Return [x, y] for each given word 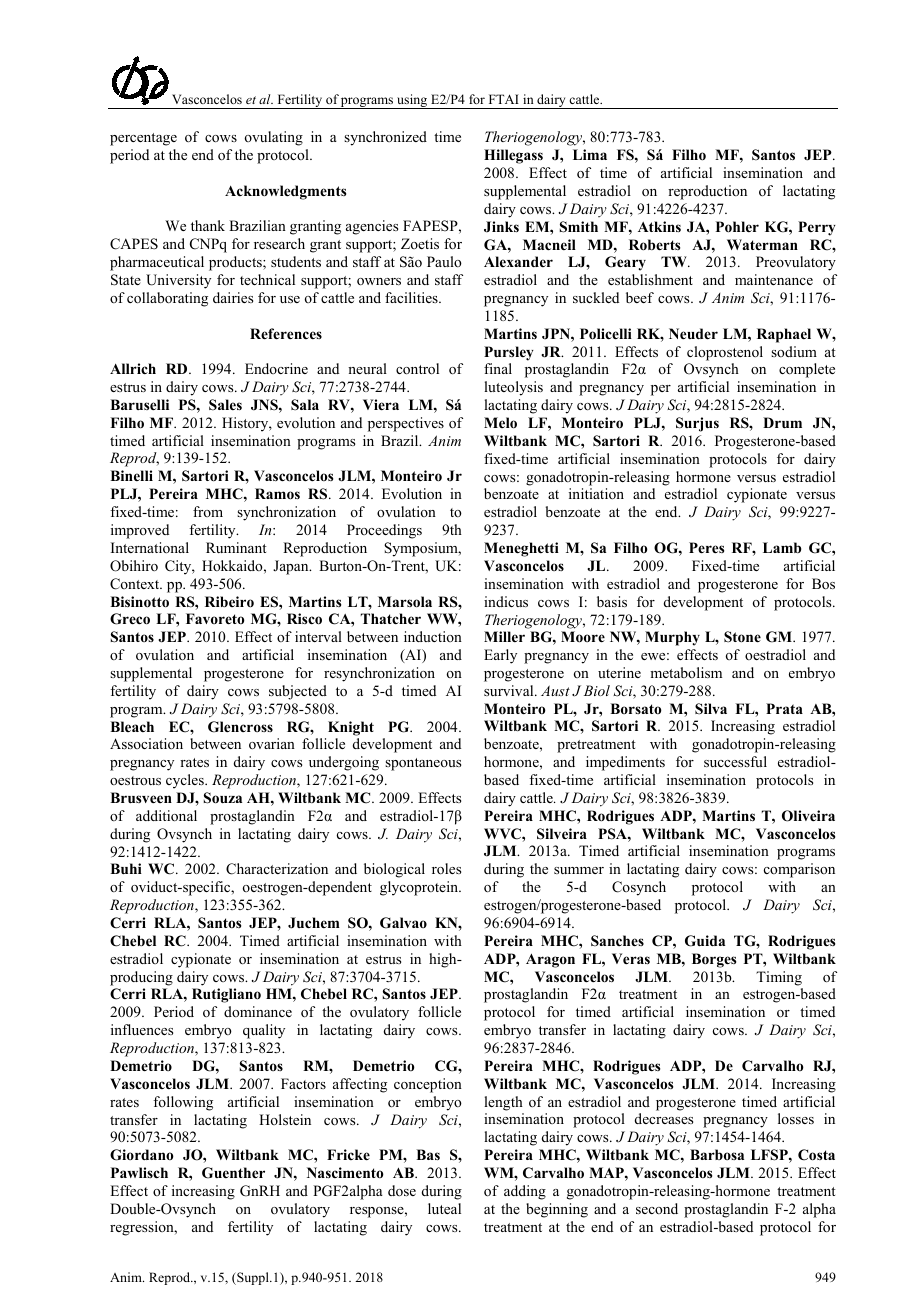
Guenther [233, 1173]
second [657, 1208]
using [412, 101]
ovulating [274, 138]
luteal [444, 1208]
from [208, 511]
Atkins [659, 226]
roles [446, 869]
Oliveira [808, 816]
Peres [706, 547]
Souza [223, 798]
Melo [500, 423]
